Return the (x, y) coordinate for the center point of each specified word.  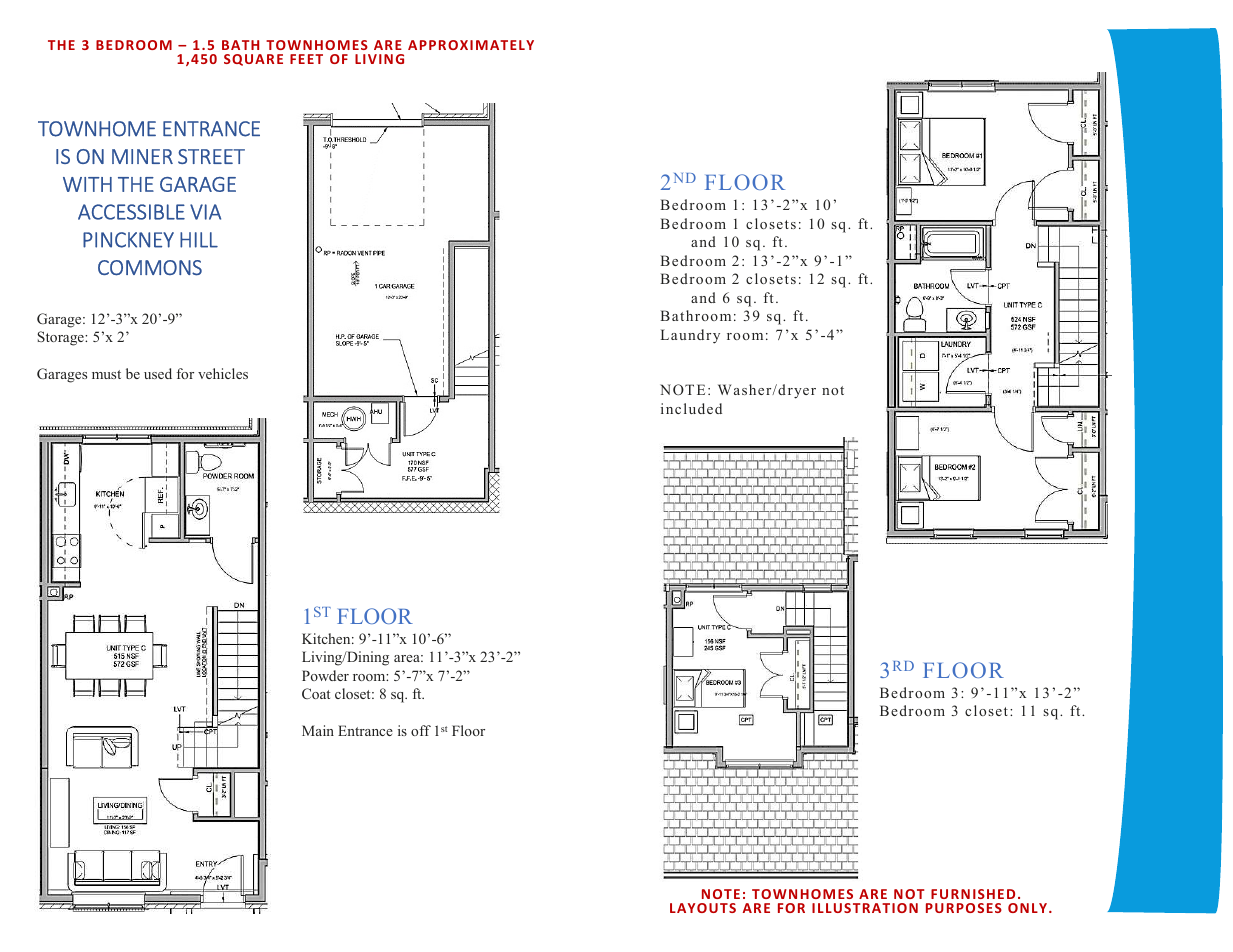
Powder (325, 675)
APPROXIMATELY (471, 45)
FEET (306, 59)
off (421, 730)
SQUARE (253, 60)
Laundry (690, 336)
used (158, 373)
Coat (316, 693)
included (691, 408)
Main (318, 730)
